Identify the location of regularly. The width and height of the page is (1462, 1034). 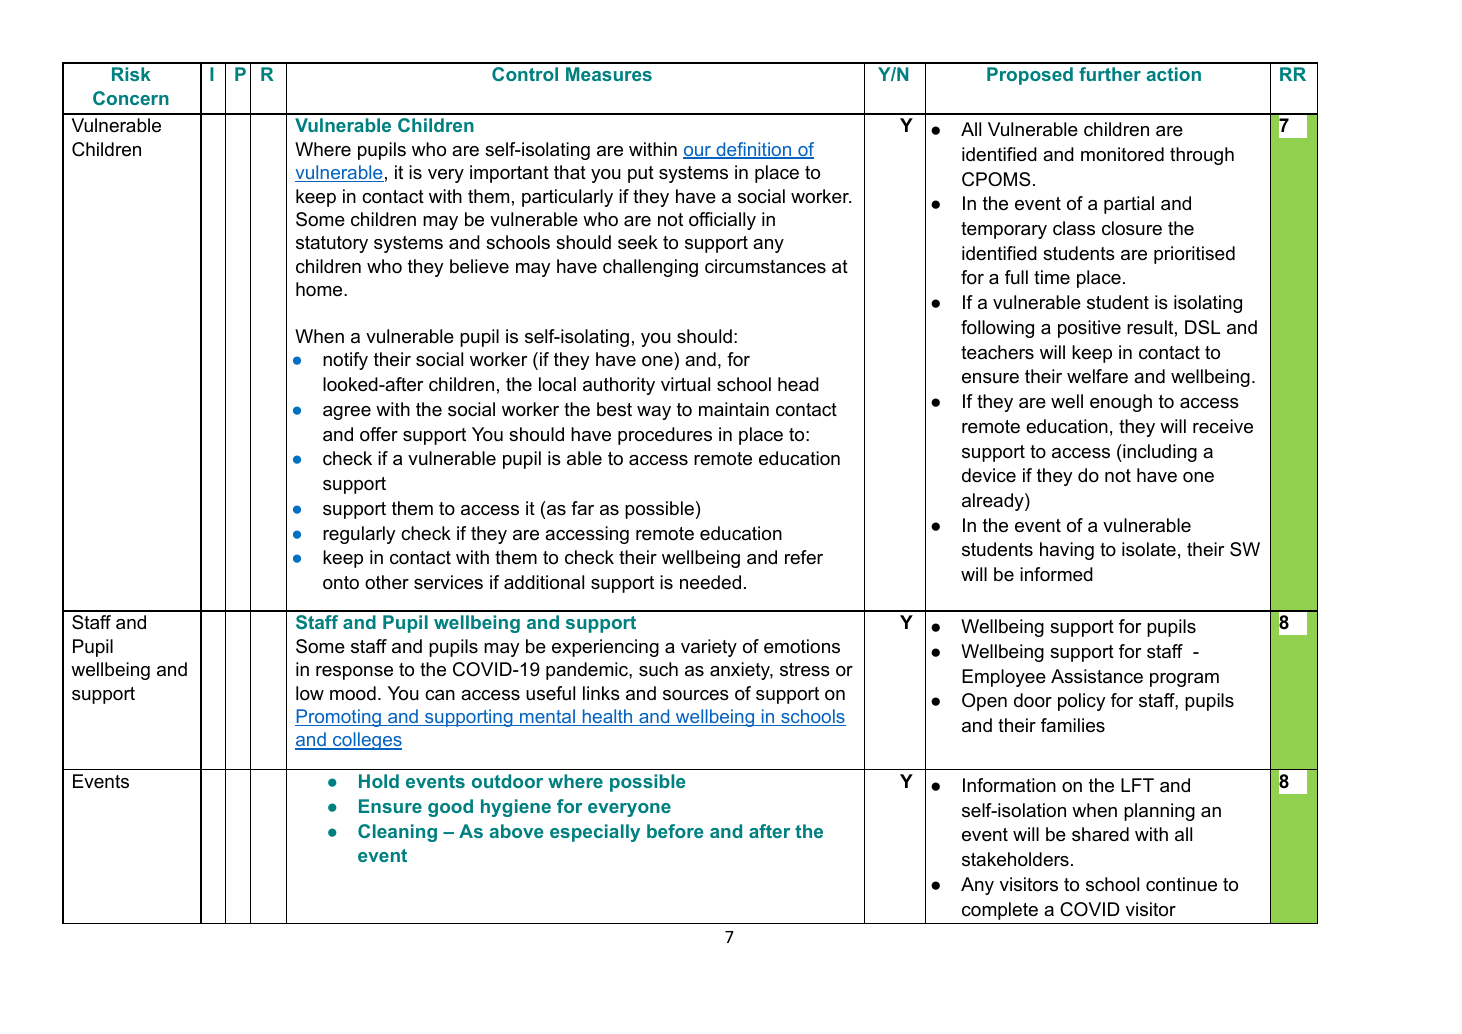
(359, 535).
